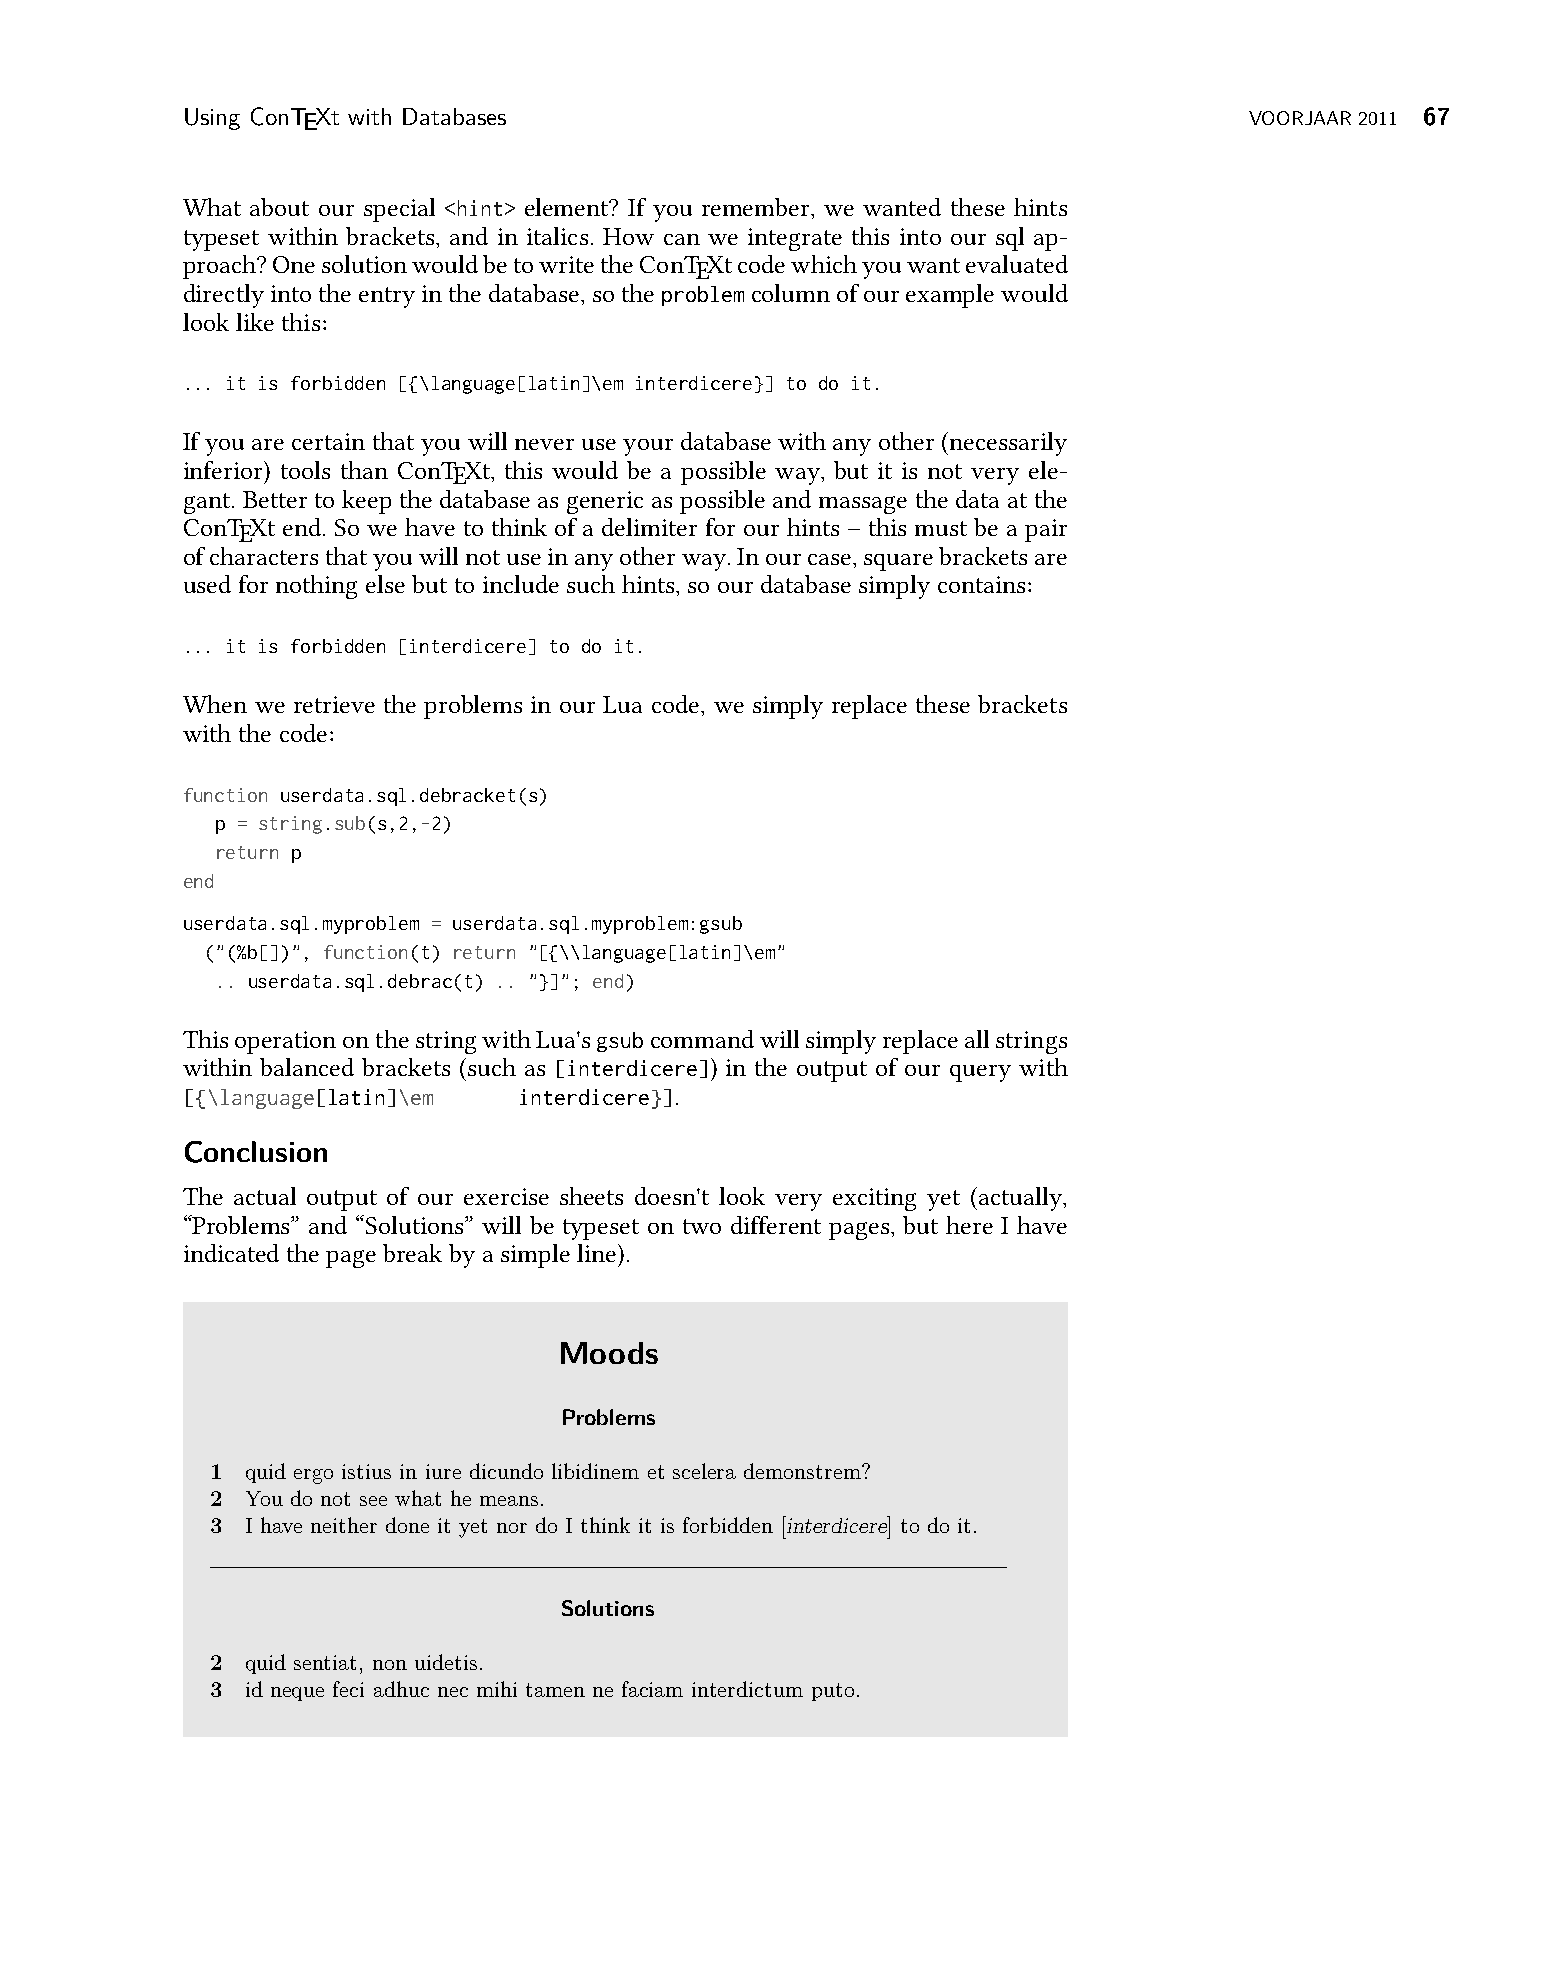 The width and height of the screenshot is (1555, 1975). What do you see at coordinates (568, 207) in the screenshot?
I see `element` at bounding box center [568, 207].
